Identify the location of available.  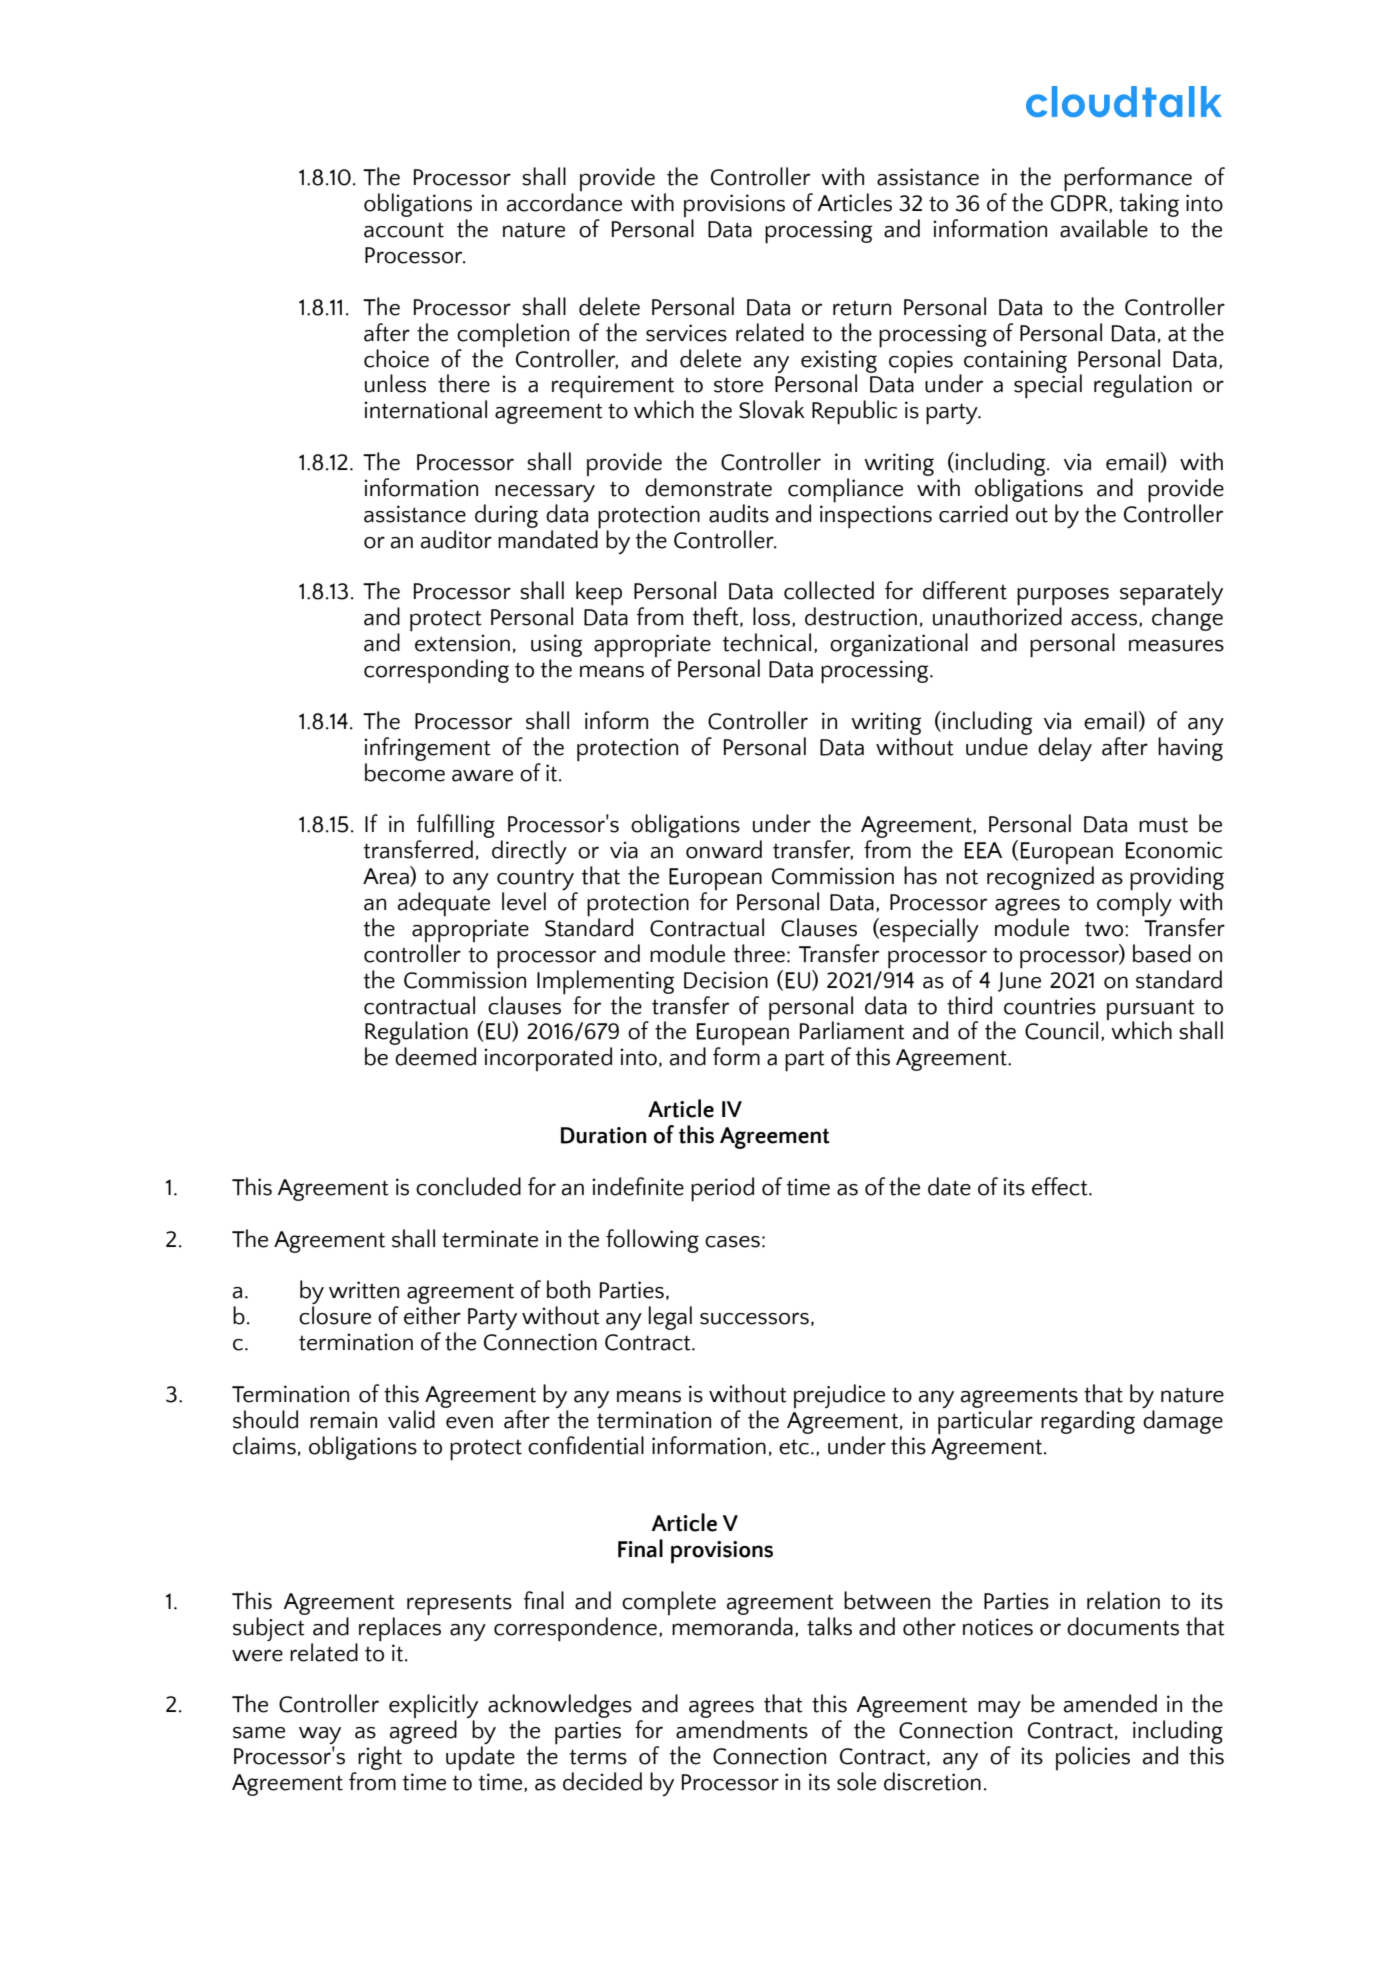
(1104, 228).
